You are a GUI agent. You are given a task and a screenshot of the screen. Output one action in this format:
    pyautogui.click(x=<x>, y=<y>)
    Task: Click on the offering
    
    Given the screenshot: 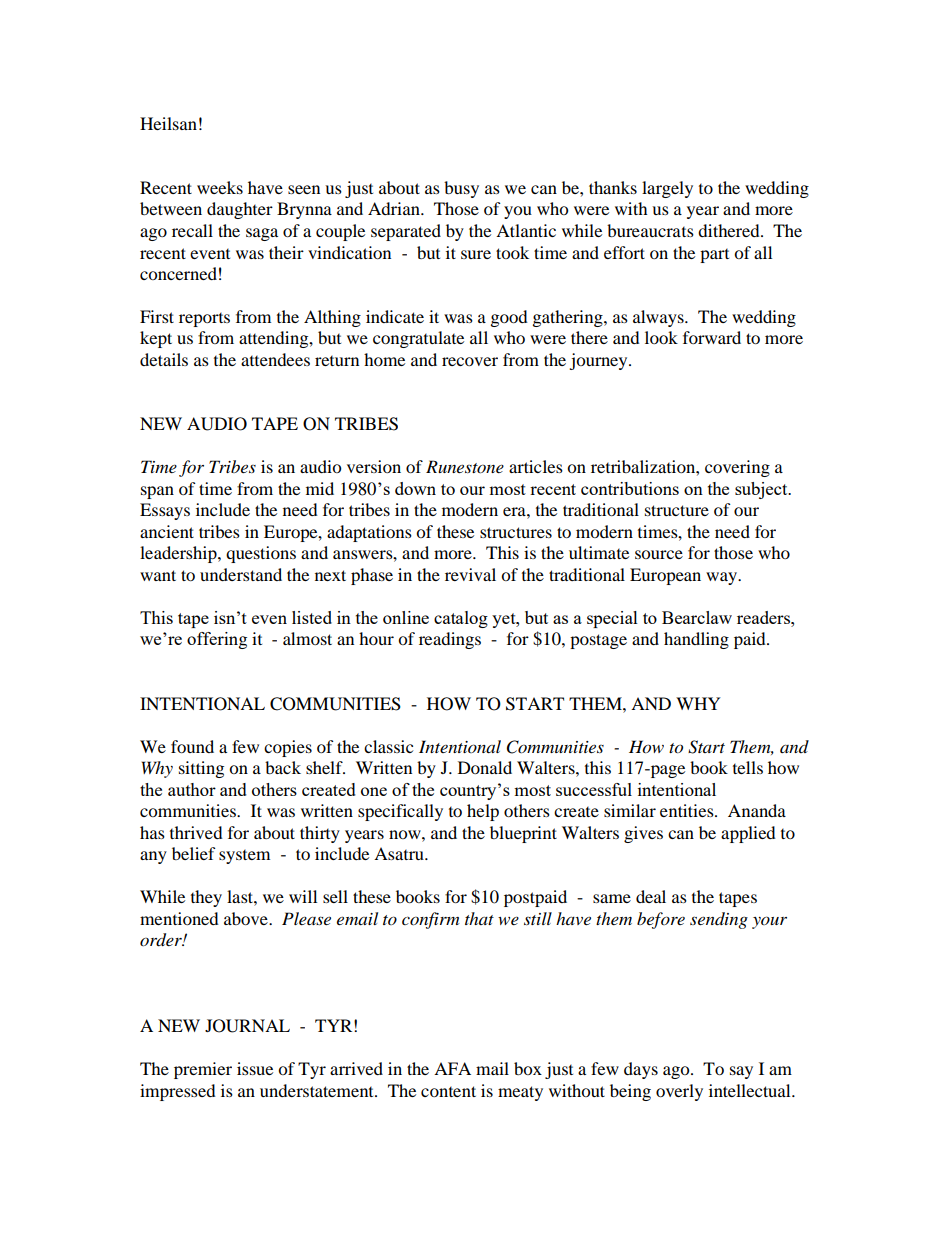 What is the action you would take?
    pyautogui.click(x=217, y=640)
